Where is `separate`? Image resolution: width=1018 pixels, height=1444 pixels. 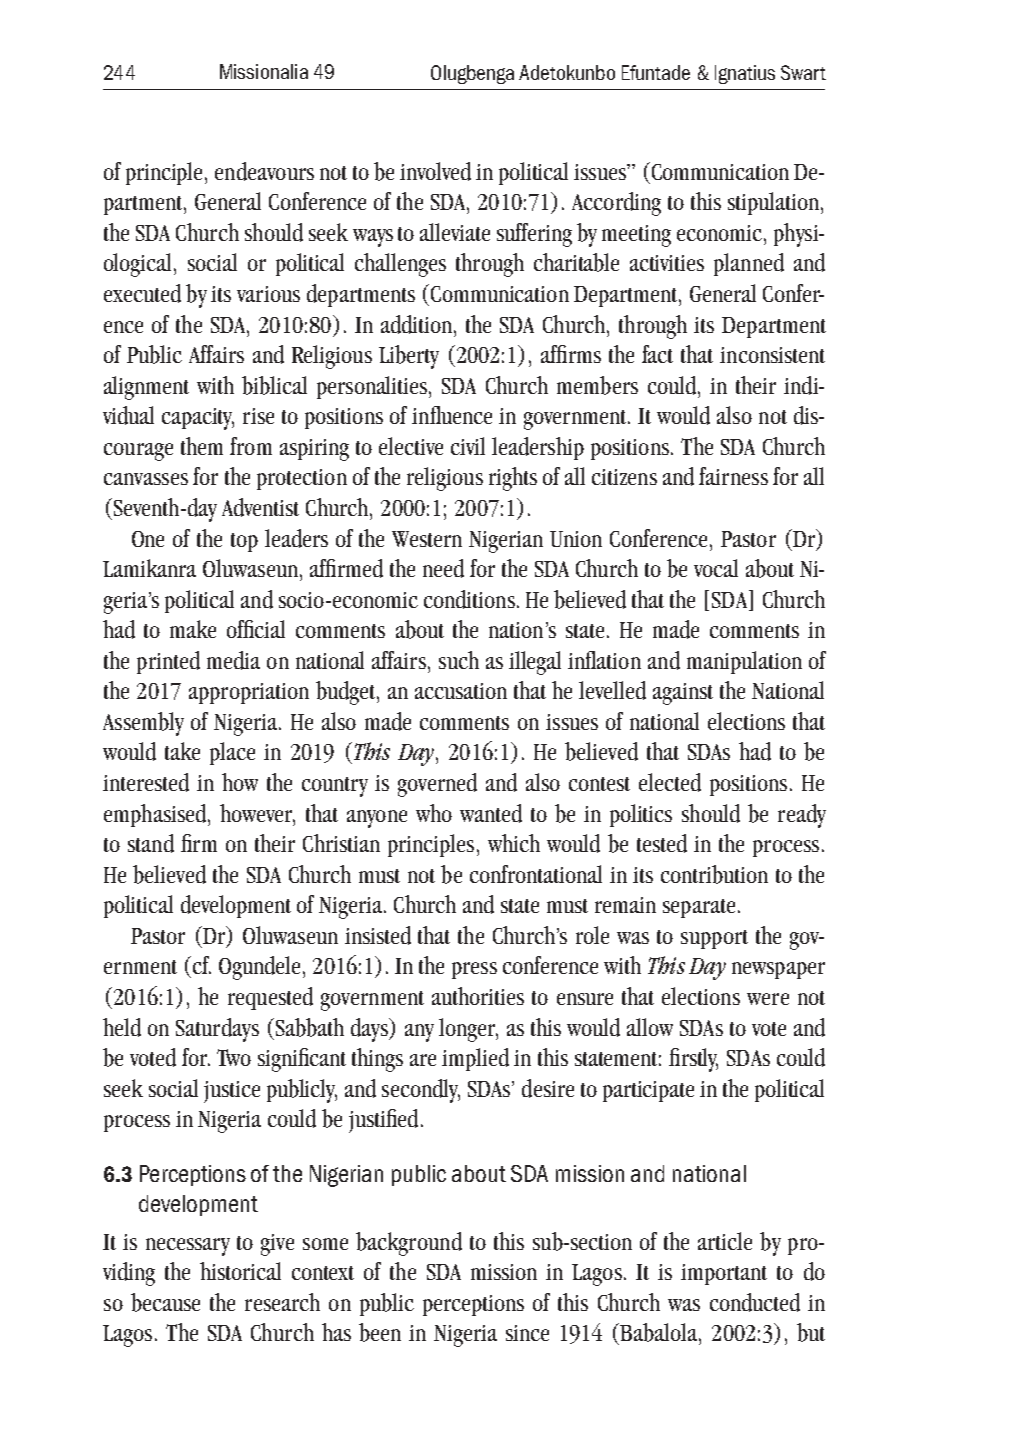
separate is located at coordinates (699, 908).
